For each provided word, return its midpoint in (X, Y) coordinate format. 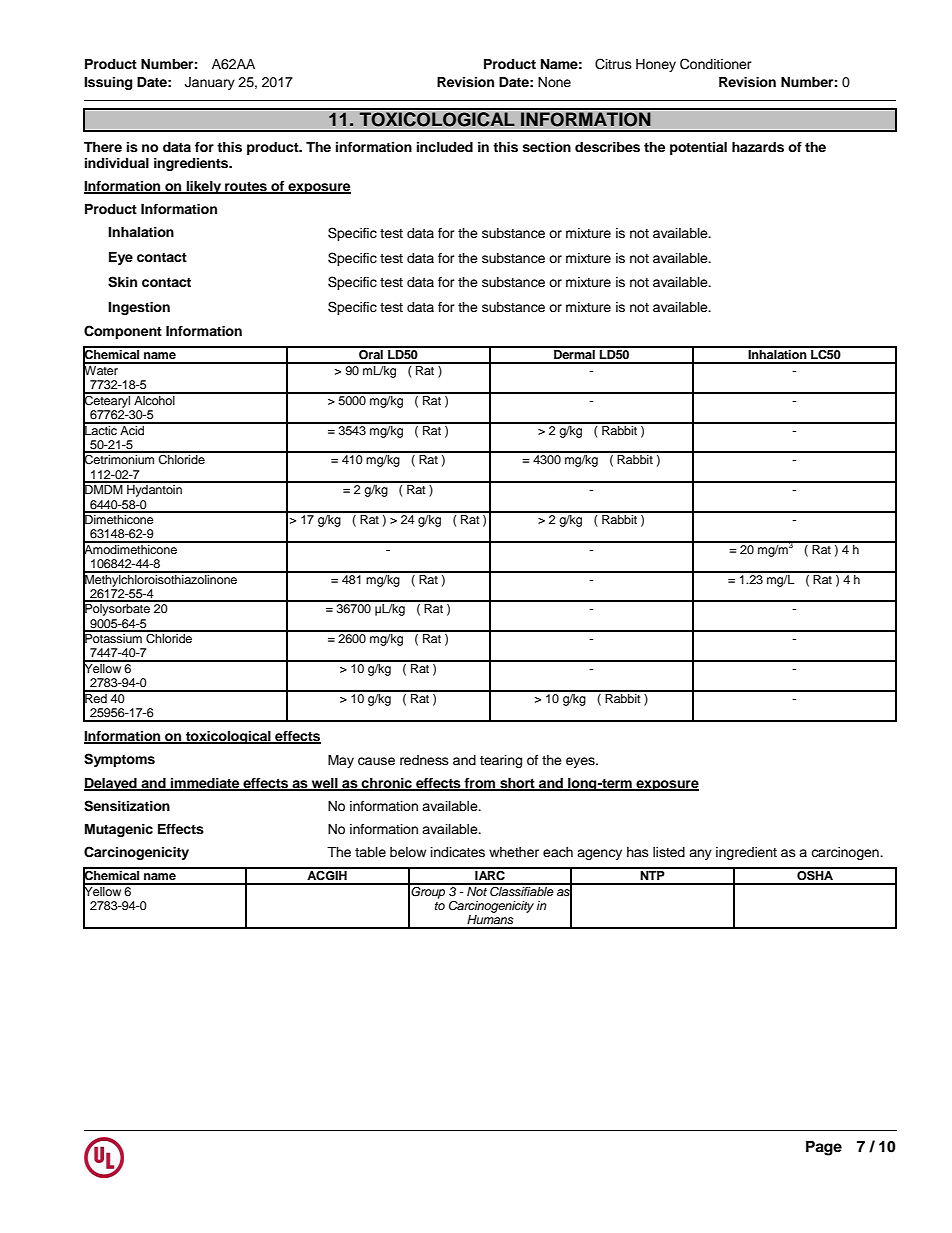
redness (424, 760)
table (370, 852)
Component (123, 332)
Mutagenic (119, 830)
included (445, 147)
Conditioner (716, 64)
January (210, 83)
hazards (758, 147)
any (700, 854)
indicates (458, 852)
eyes (581, 762)
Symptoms (119, 760)
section (546, 147)
